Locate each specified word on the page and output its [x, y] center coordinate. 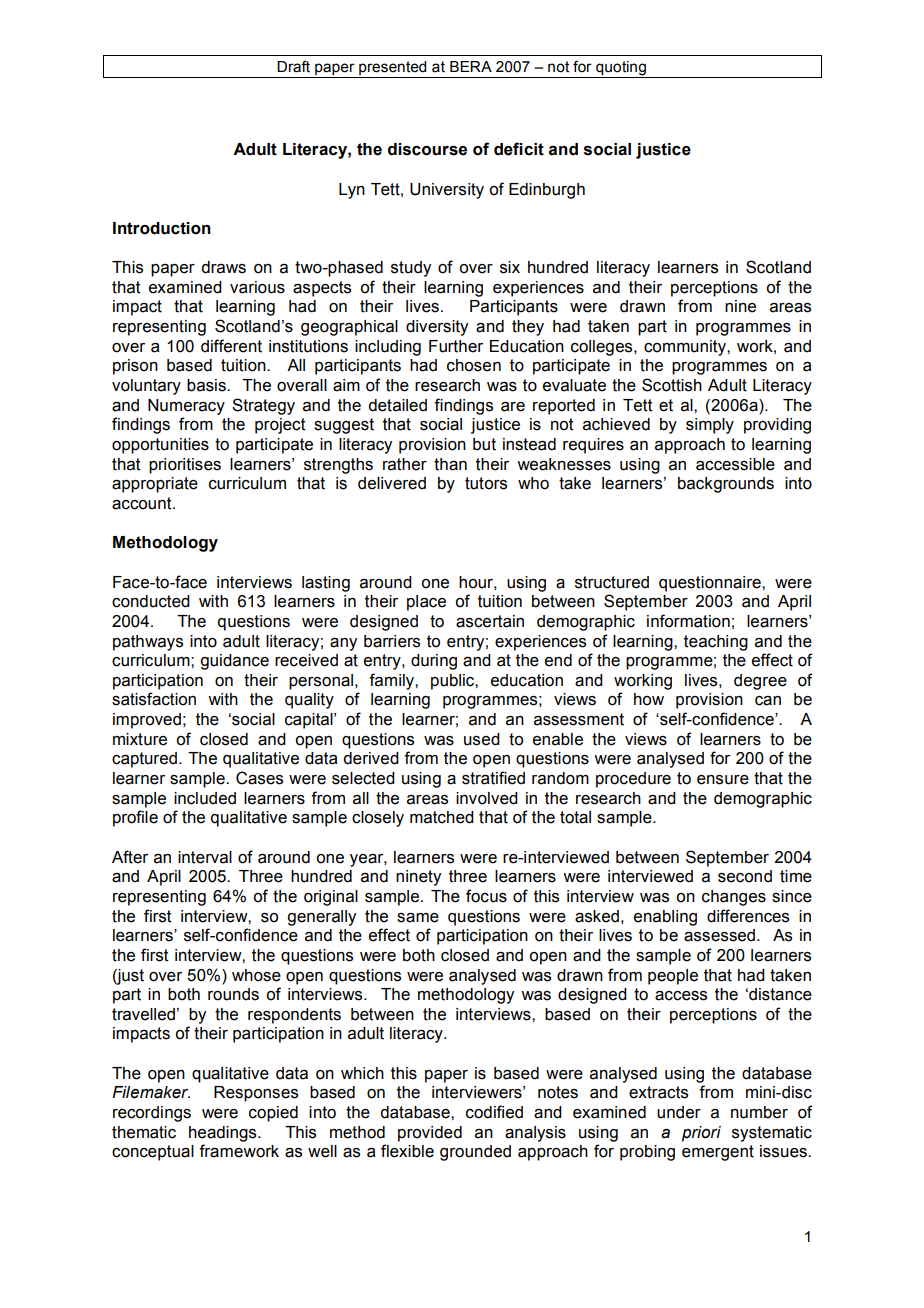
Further [456, 346]
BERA [471, 66]
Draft [293, 66]
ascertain [490, 621]
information [688, 621]
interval [205, 857]
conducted [151, 601]
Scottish [672, 385]
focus [486, 896]
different [231, 346]
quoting [621, 69]
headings [224, 1134]
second [745, 876]
